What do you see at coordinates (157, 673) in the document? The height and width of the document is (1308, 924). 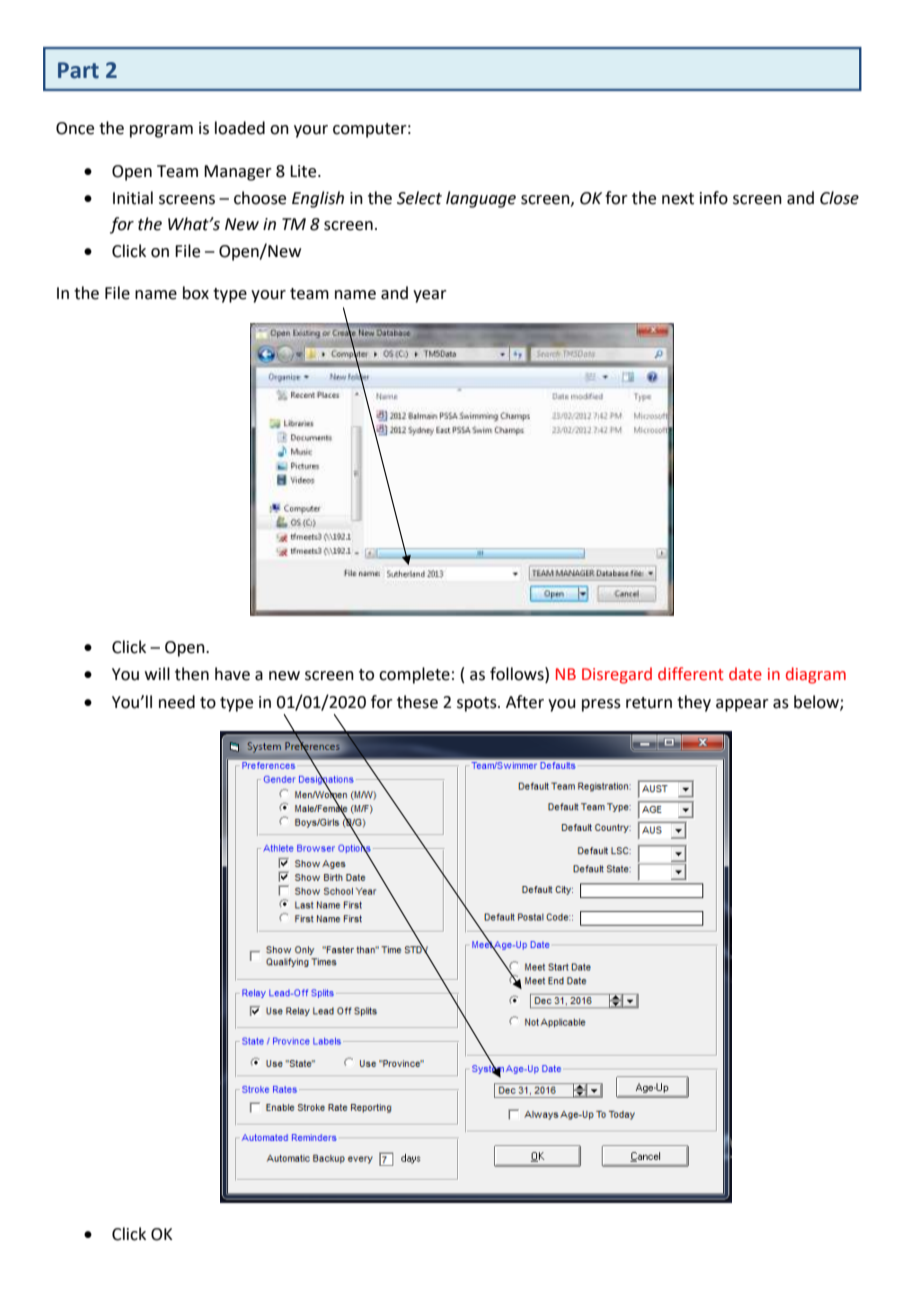 I see `will` at bounding box center [157, 673].
